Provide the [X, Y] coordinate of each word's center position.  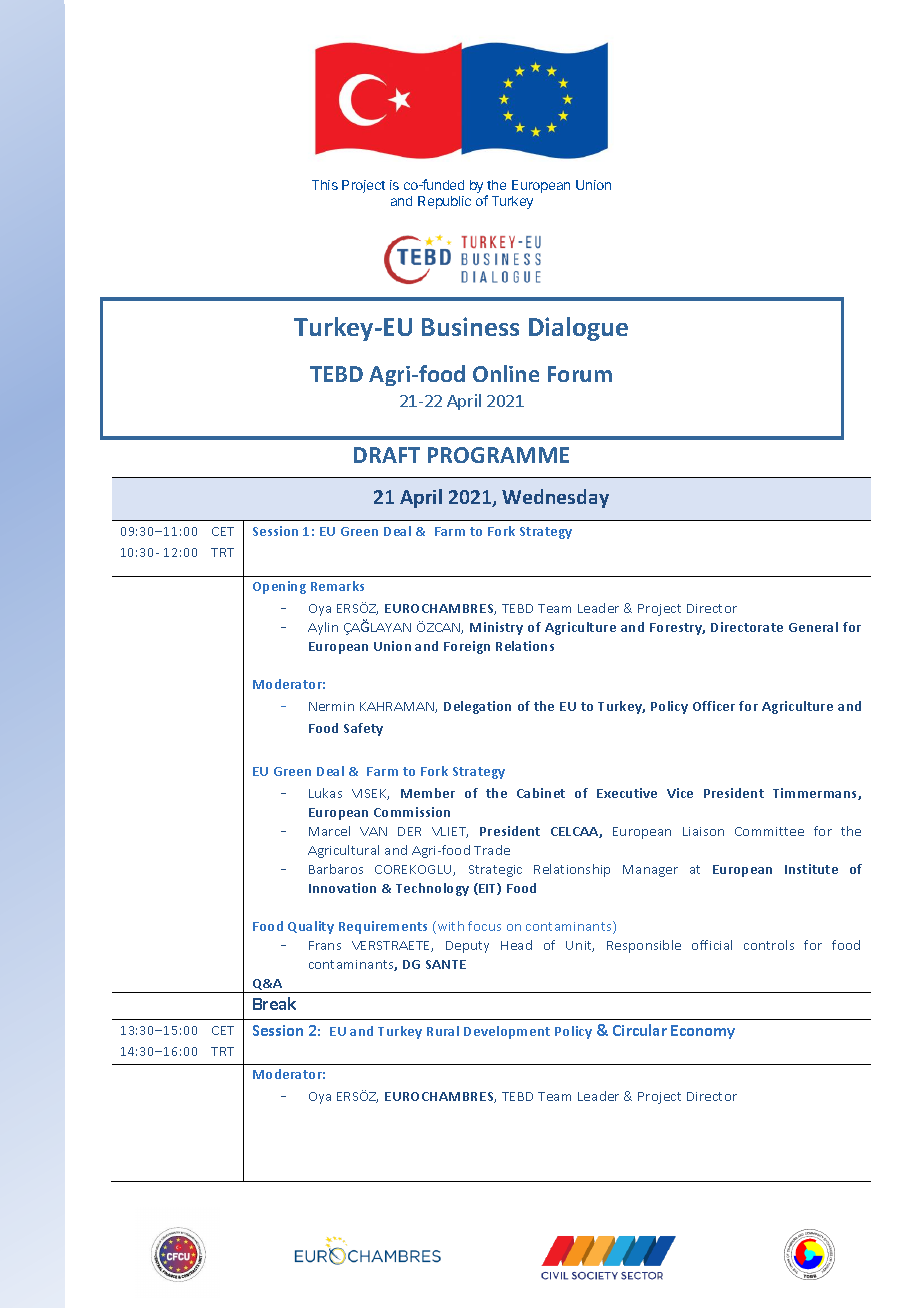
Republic [444, 202]
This [325, 185]
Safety [363, 729]
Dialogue [578, 329]
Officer [714, 706]
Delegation [477, 707]
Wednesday [555, 498]
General [813, 627]
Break [274, 1003]
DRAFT [387, 455]
